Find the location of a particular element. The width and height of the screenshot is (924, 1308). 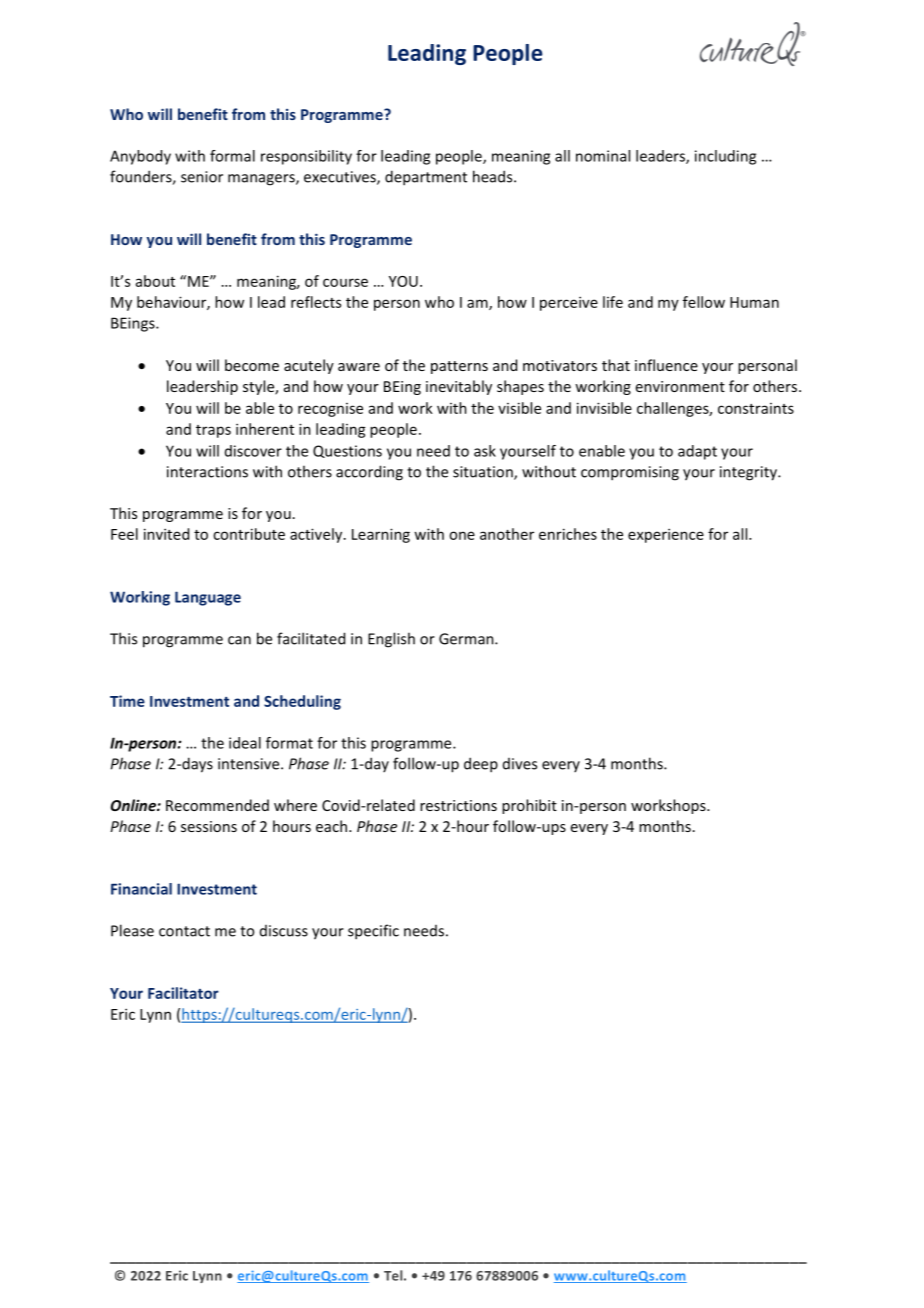

department is located at coordinates (426, 178).
